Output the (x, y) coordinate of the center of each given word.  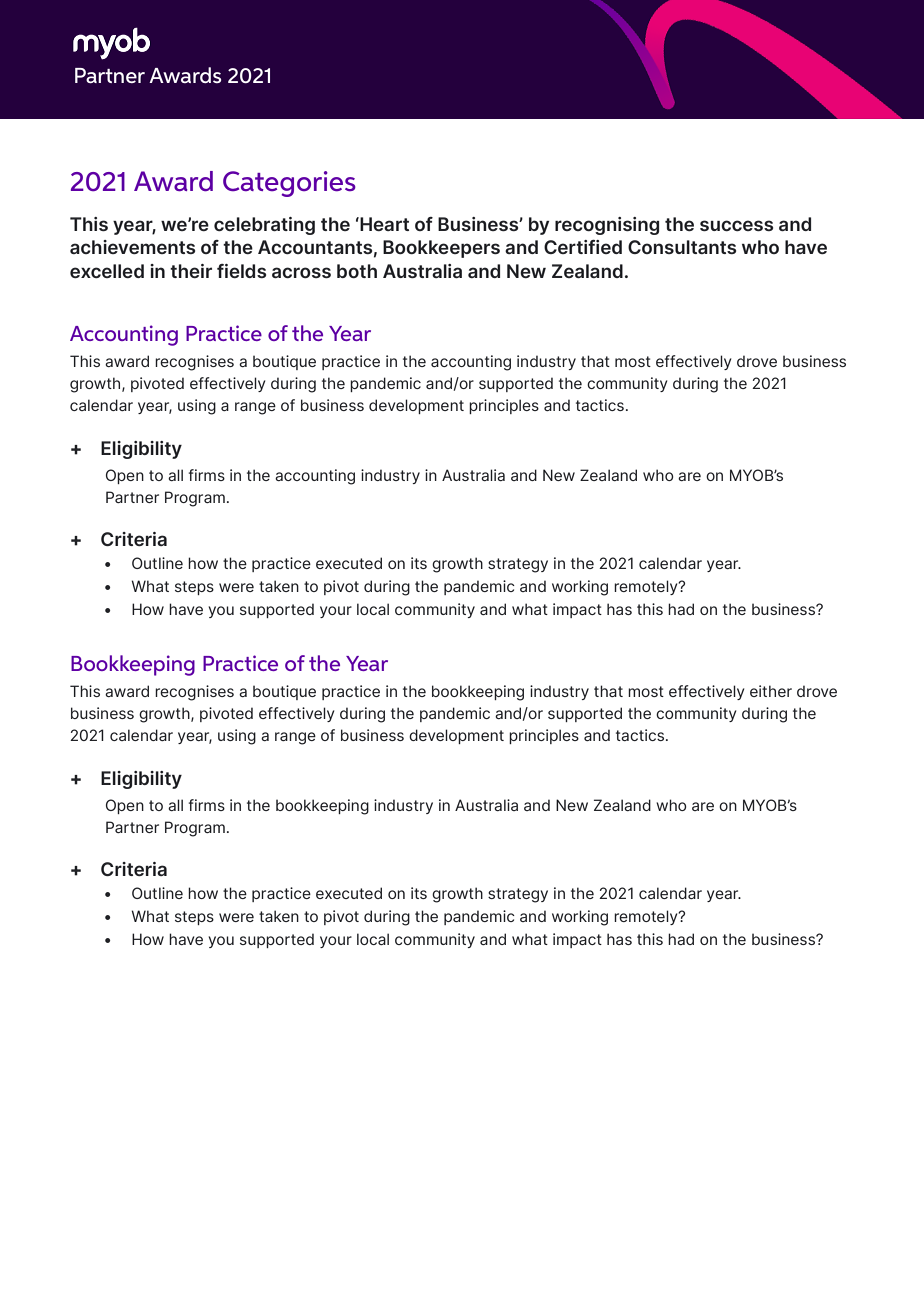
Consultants (682, 247)
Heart (383, 224)
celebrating (264, 226)
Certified (583, 247)
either (771, 691)
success (736, 225)
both (357, 271)
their (191, 271)
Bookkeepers (441, 249)
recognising (607, 226)
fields (241, 271)
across (301, 272)
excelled (107, 271)
